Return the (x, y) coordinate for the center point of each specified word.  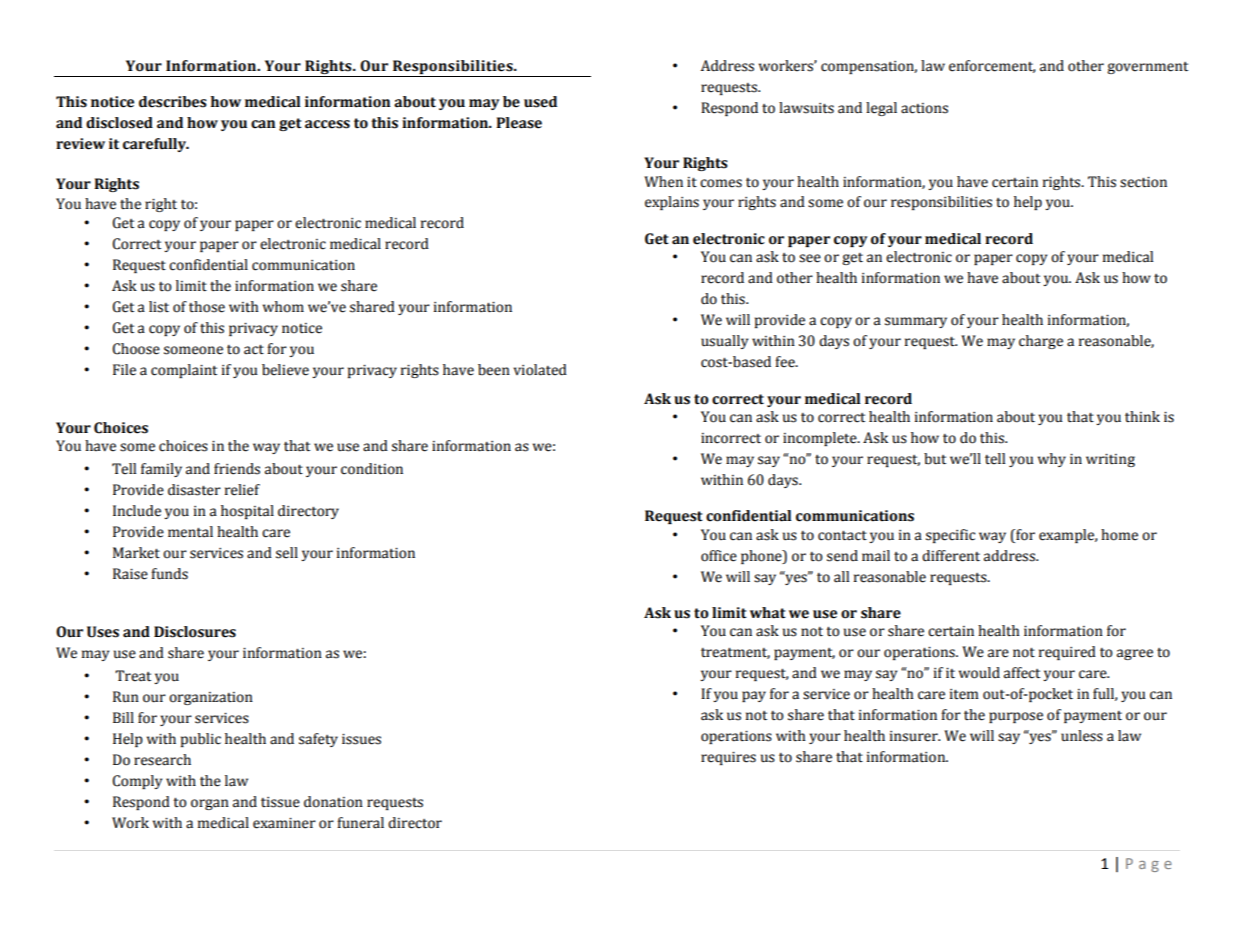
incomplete (821, 439)
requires (728, 758)
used (540, 102)
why (1052, 460)
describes (173, 102)
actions (924, 108)
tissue (280, 802)
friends (237, 469)
